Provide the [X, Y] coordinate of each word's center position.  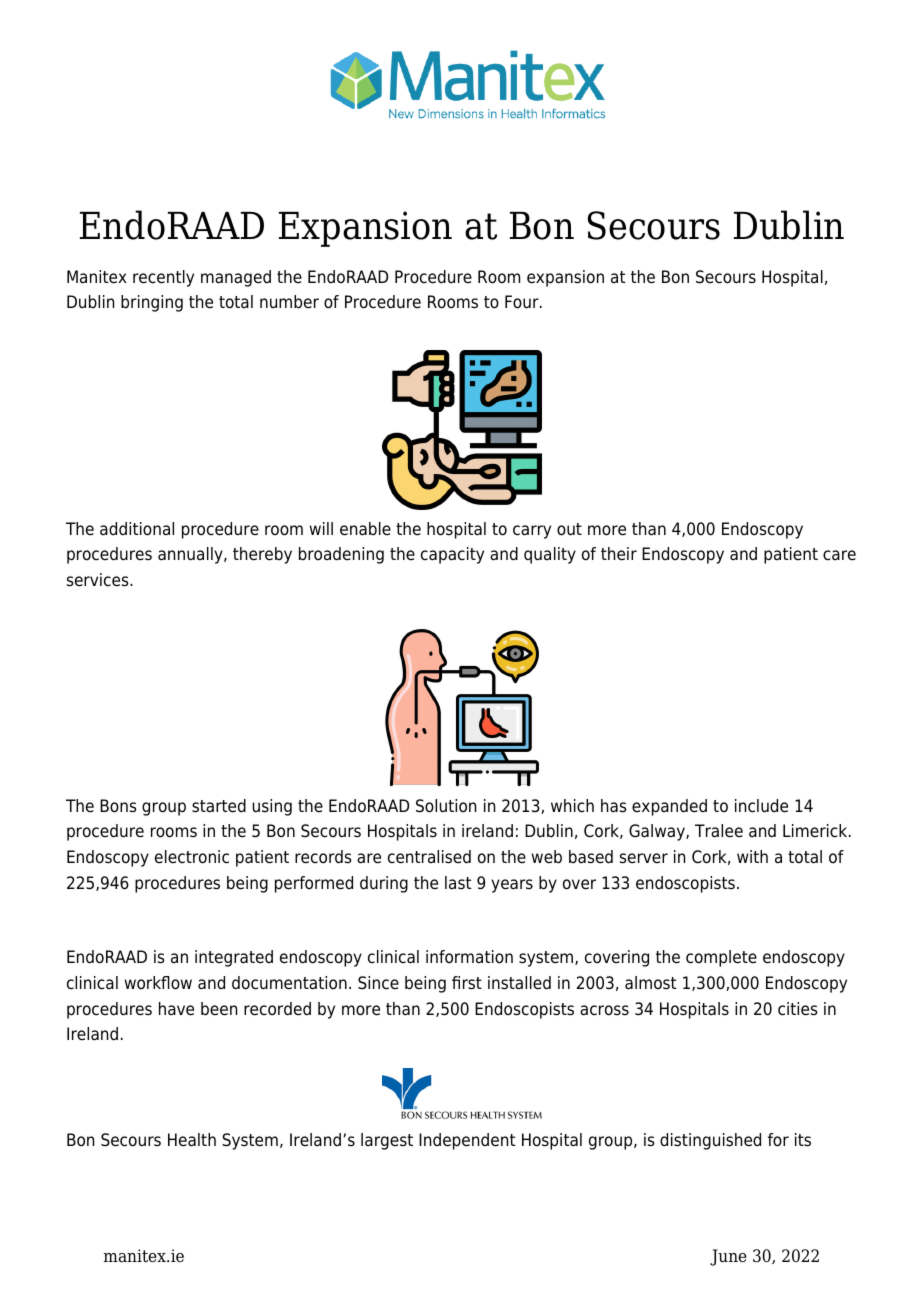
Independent [467, 1141]
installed [519, 983]
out [569, 529]
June [728, 1257]
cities [798, 1009]
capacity [452, 555]
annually [191, 555]
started [219, 806]
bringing [152, 303]
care [839, 555]
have [176, 1009]
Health [192, 1140]
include [761, 806]
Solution [446, 806]
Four [523, 302]
